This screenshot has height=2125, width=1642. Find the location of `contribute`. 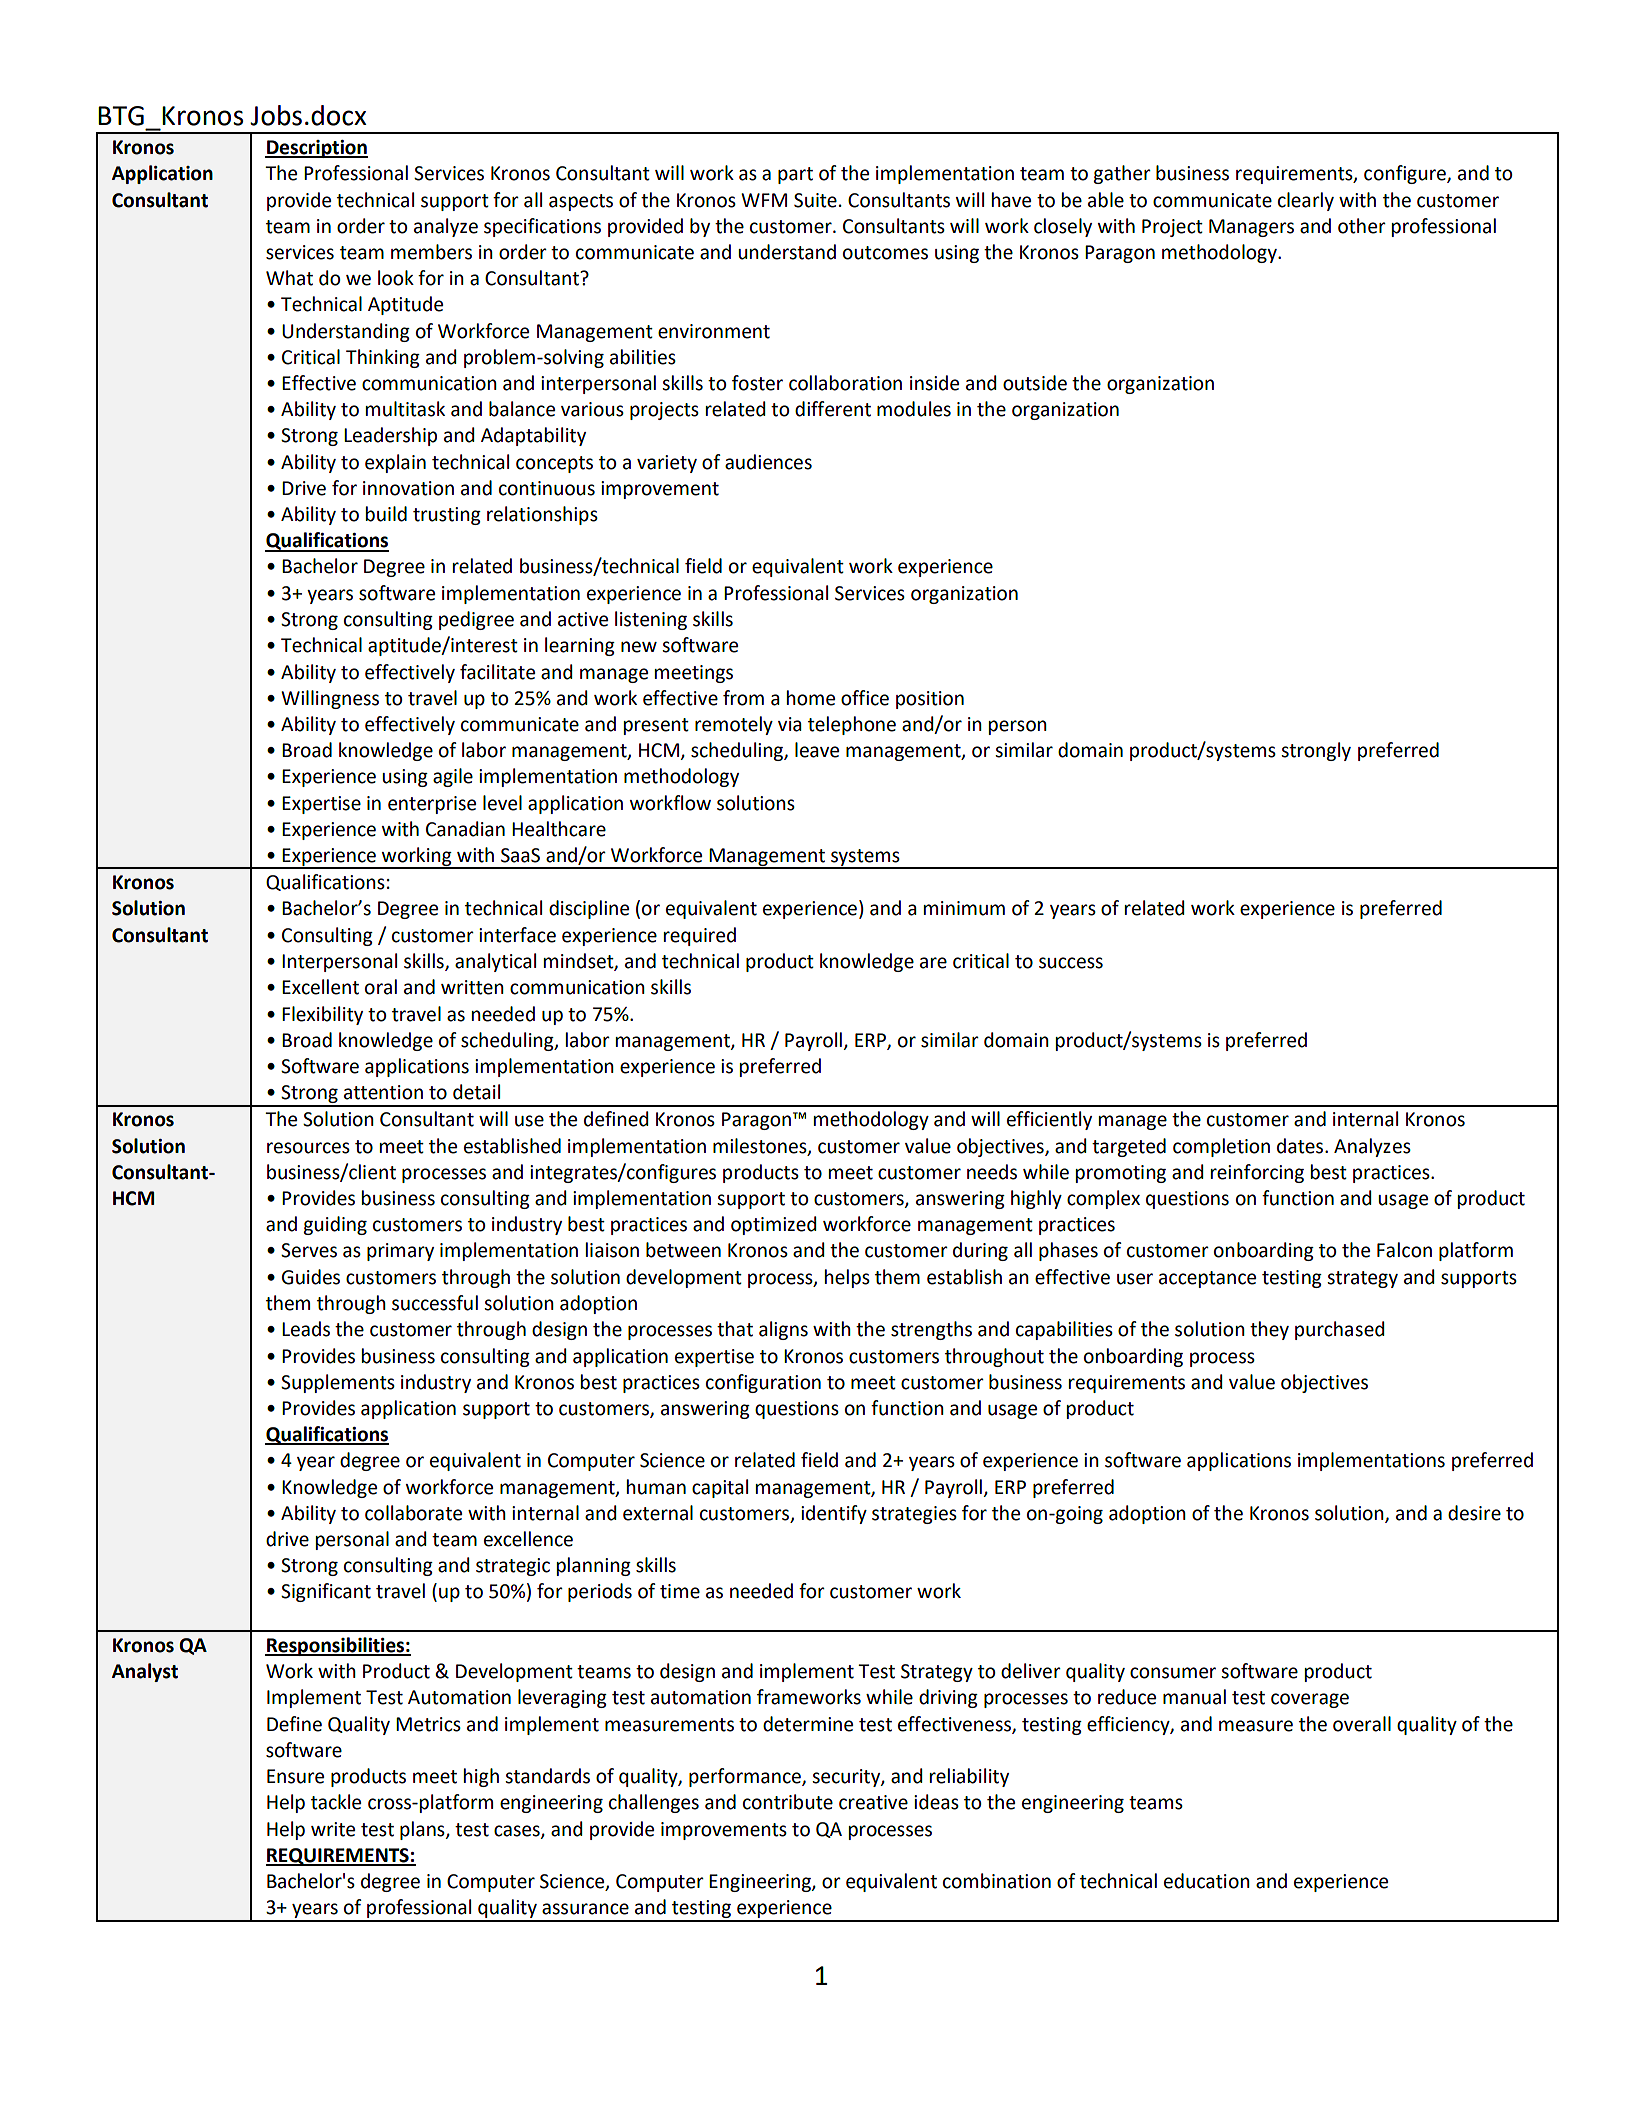

contribute is located at coordinates (788, 1802).
